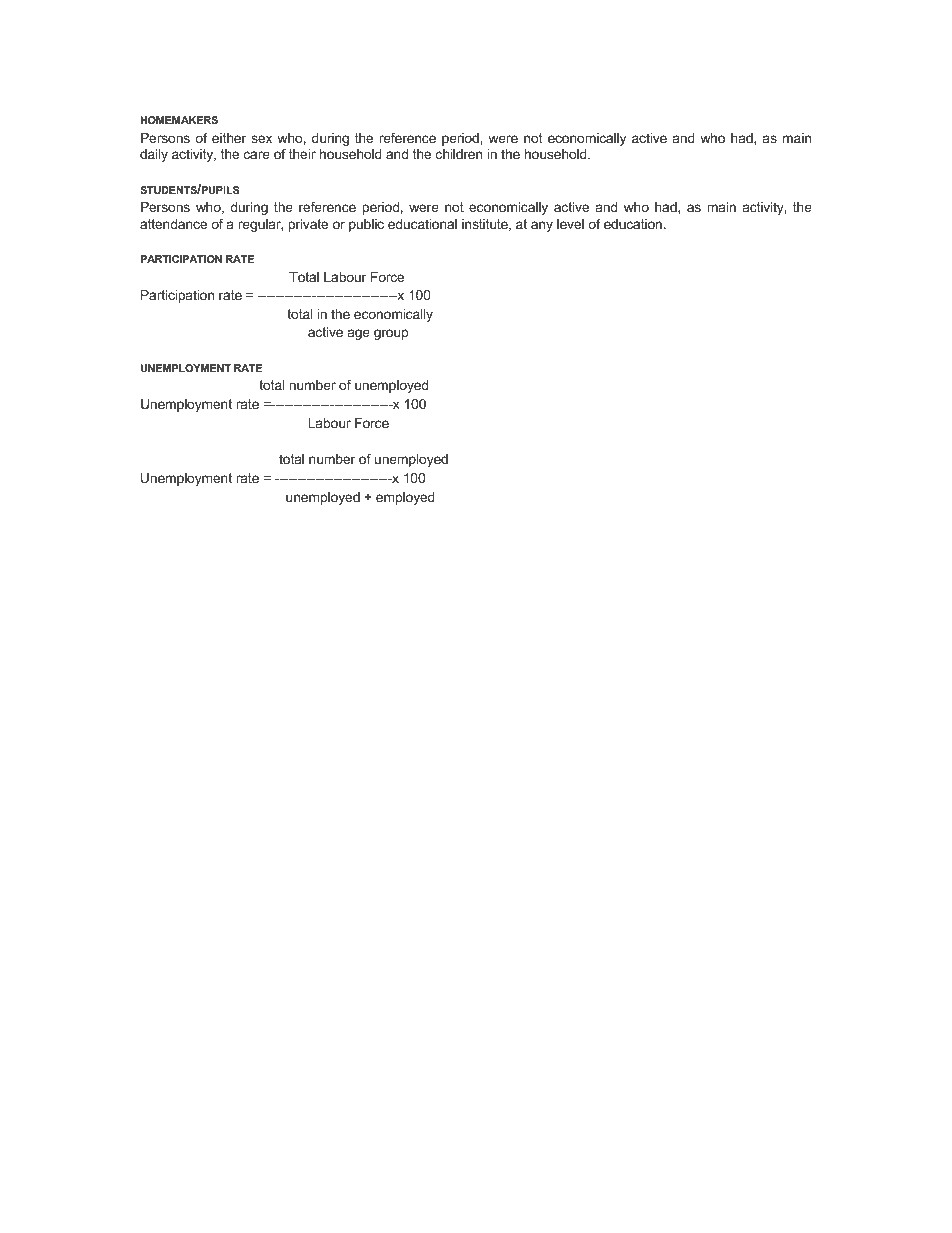  Describe the element at coordinates (173, 224) in the screenshot. I see `attendance` at that location.
